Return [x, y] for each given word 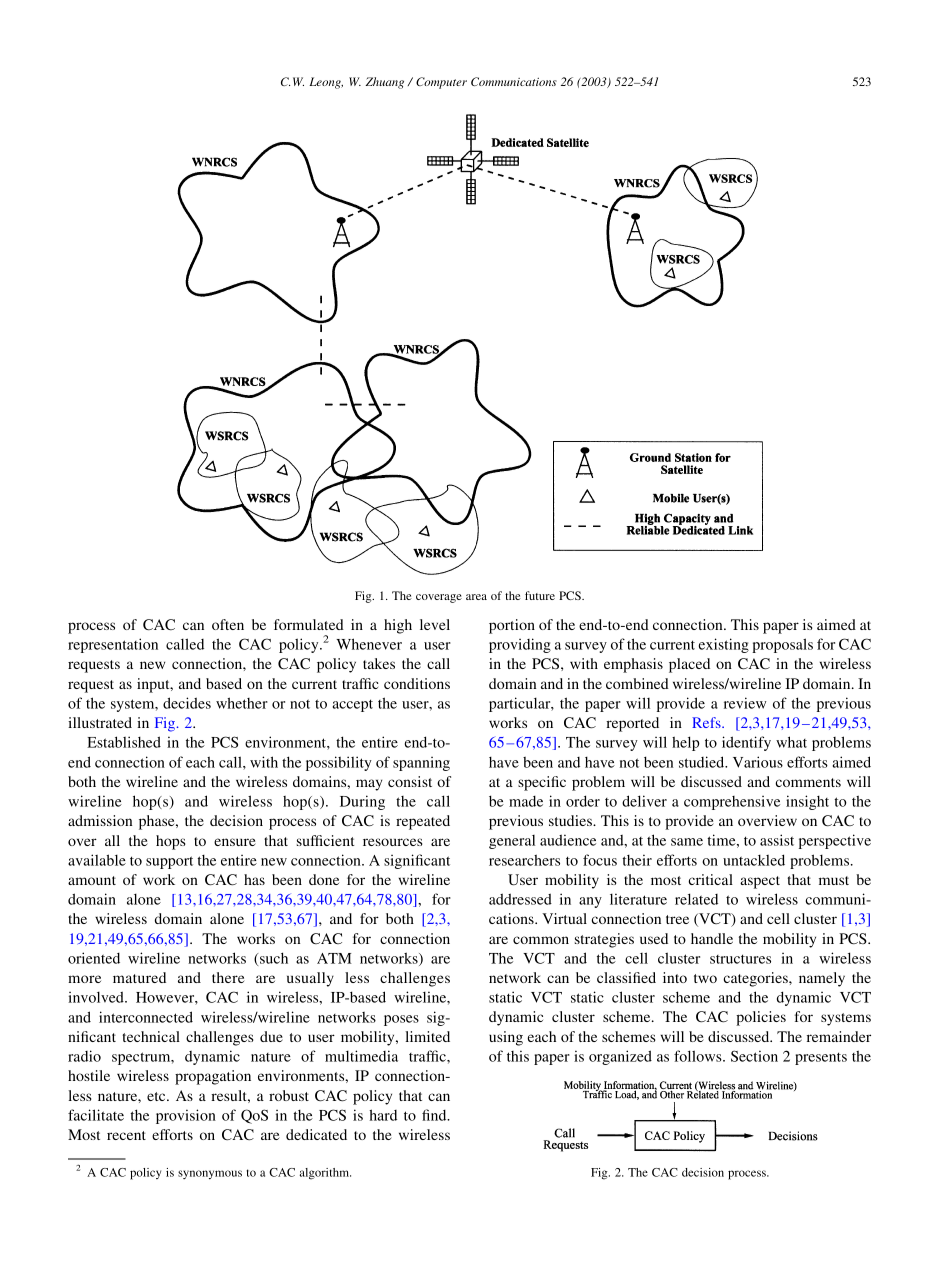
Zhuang [384, 83]
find [435, 1115]
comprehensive [732, 803]
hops [171, 842]
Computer [441, 83]
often [228, 624]
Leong [326, 83]
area [476, 597]
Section [754, 1056]
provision [186, 1116]
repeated [423, 822]
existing [724, 645]
